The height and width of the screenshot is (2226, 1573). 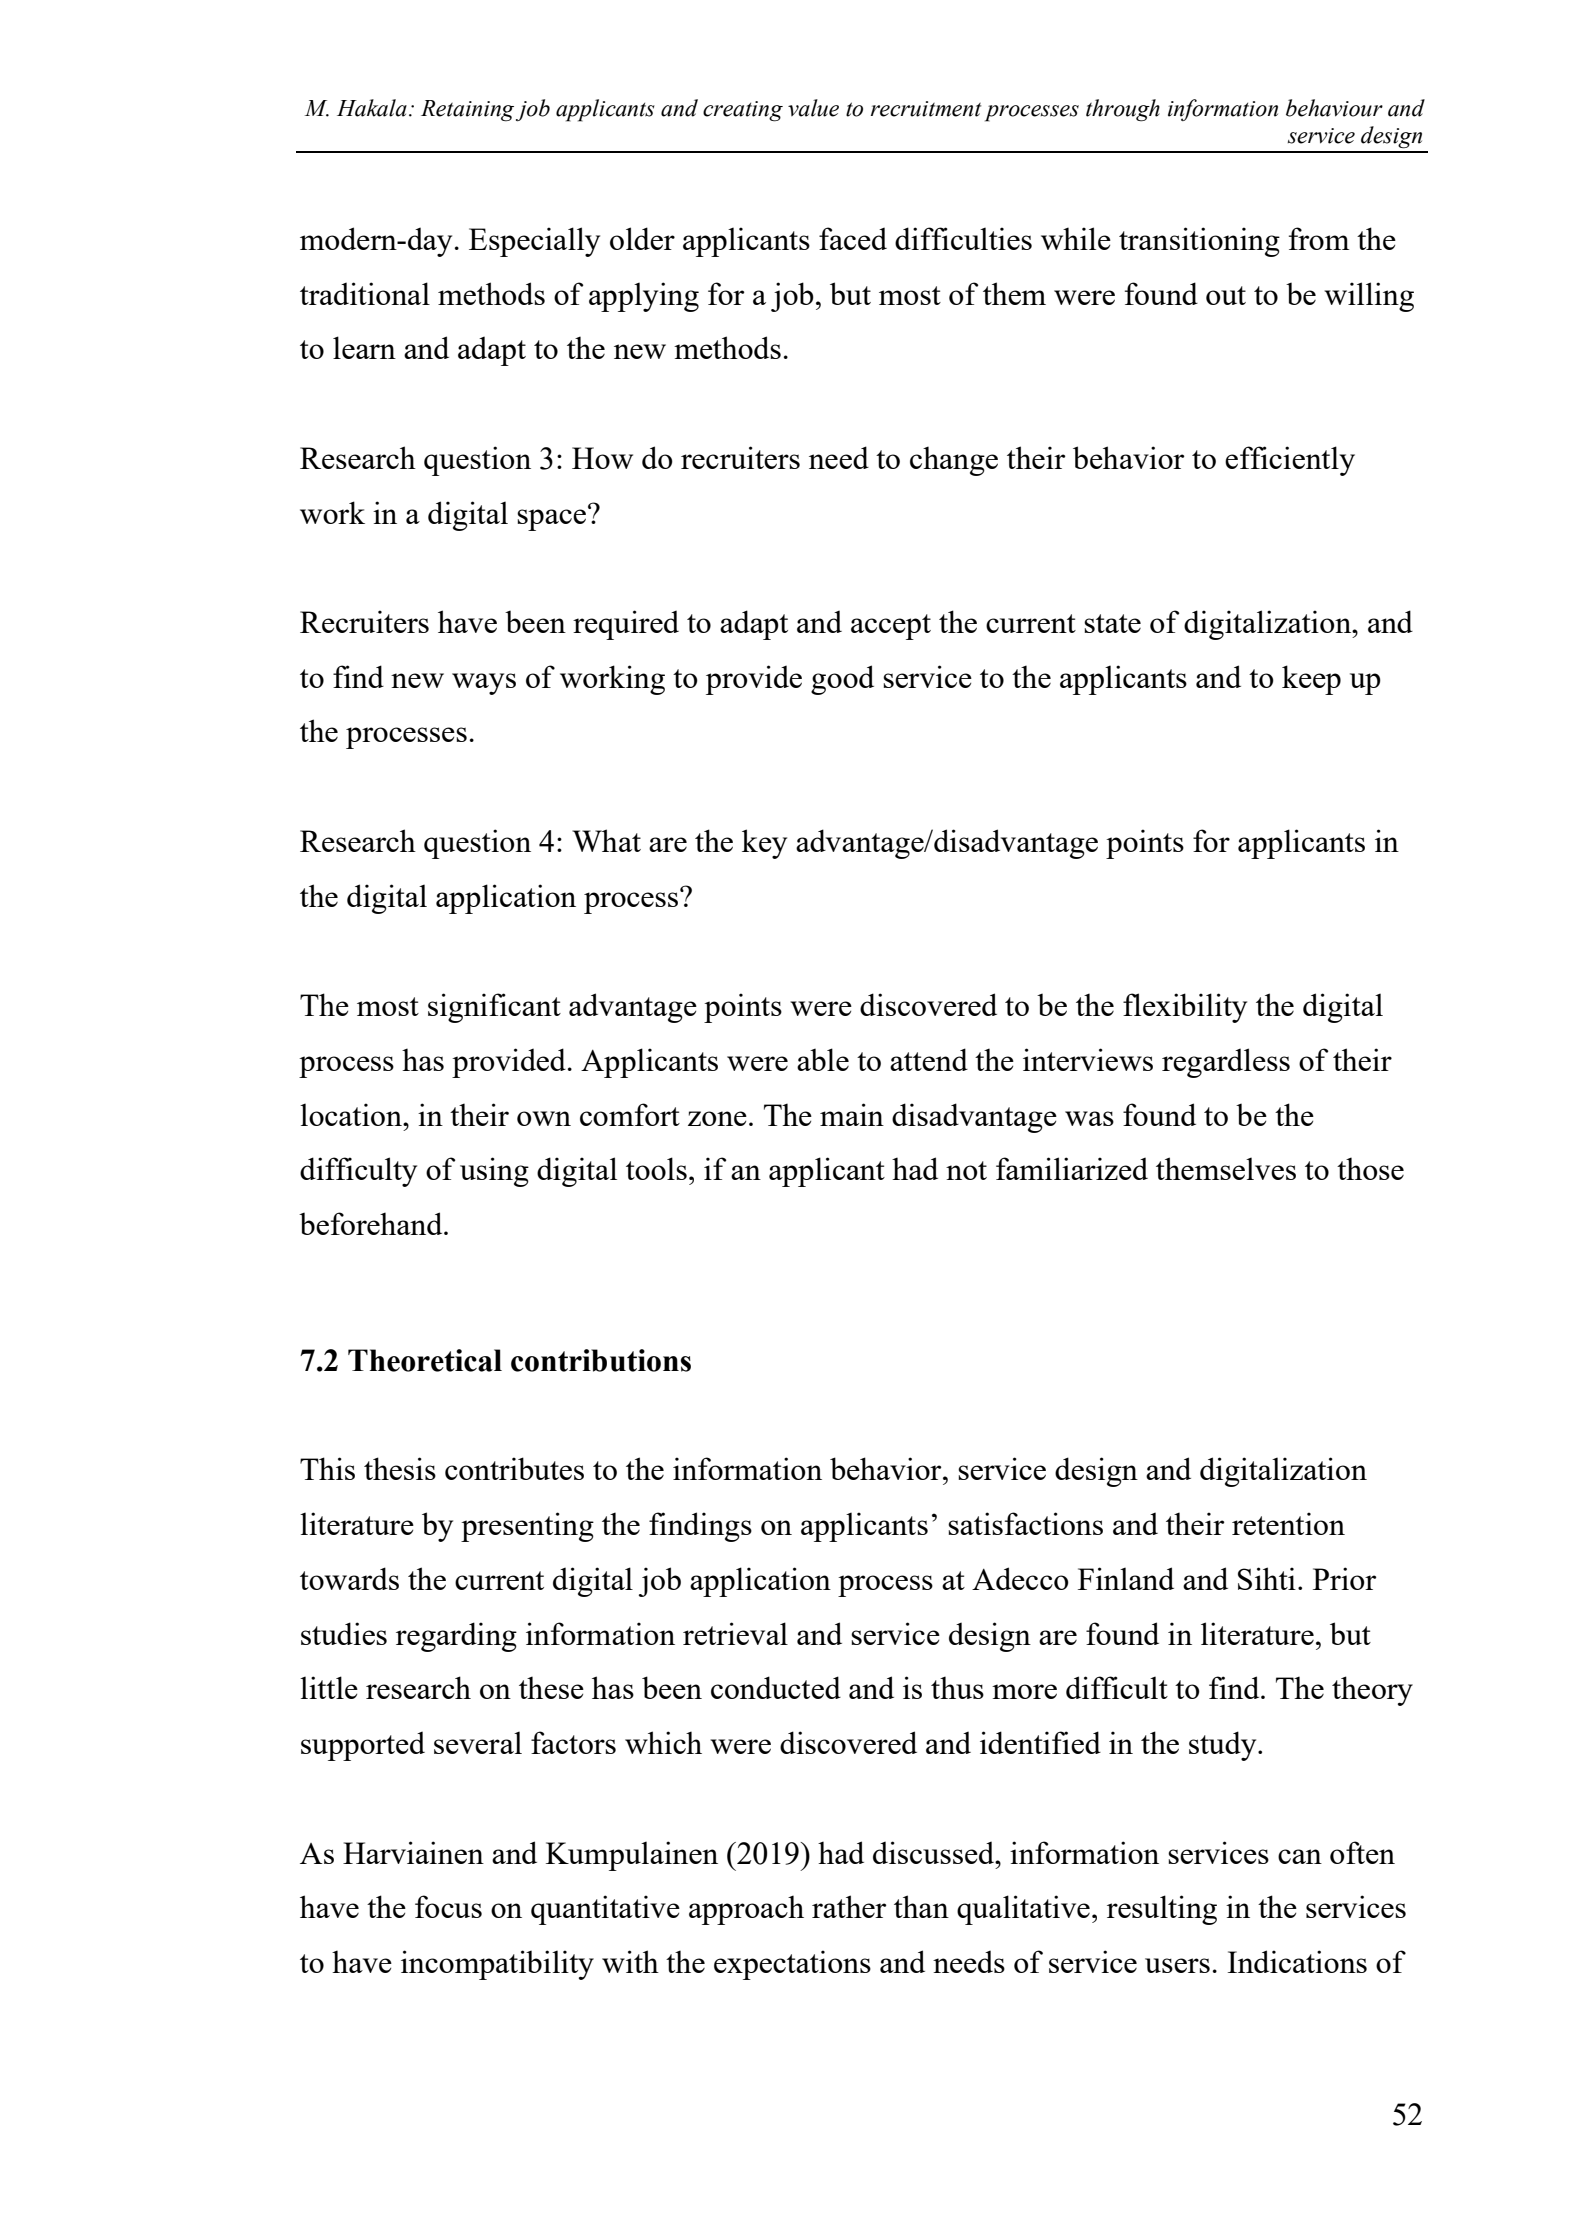 I want to click on able, so click(x=823, y=1059).
